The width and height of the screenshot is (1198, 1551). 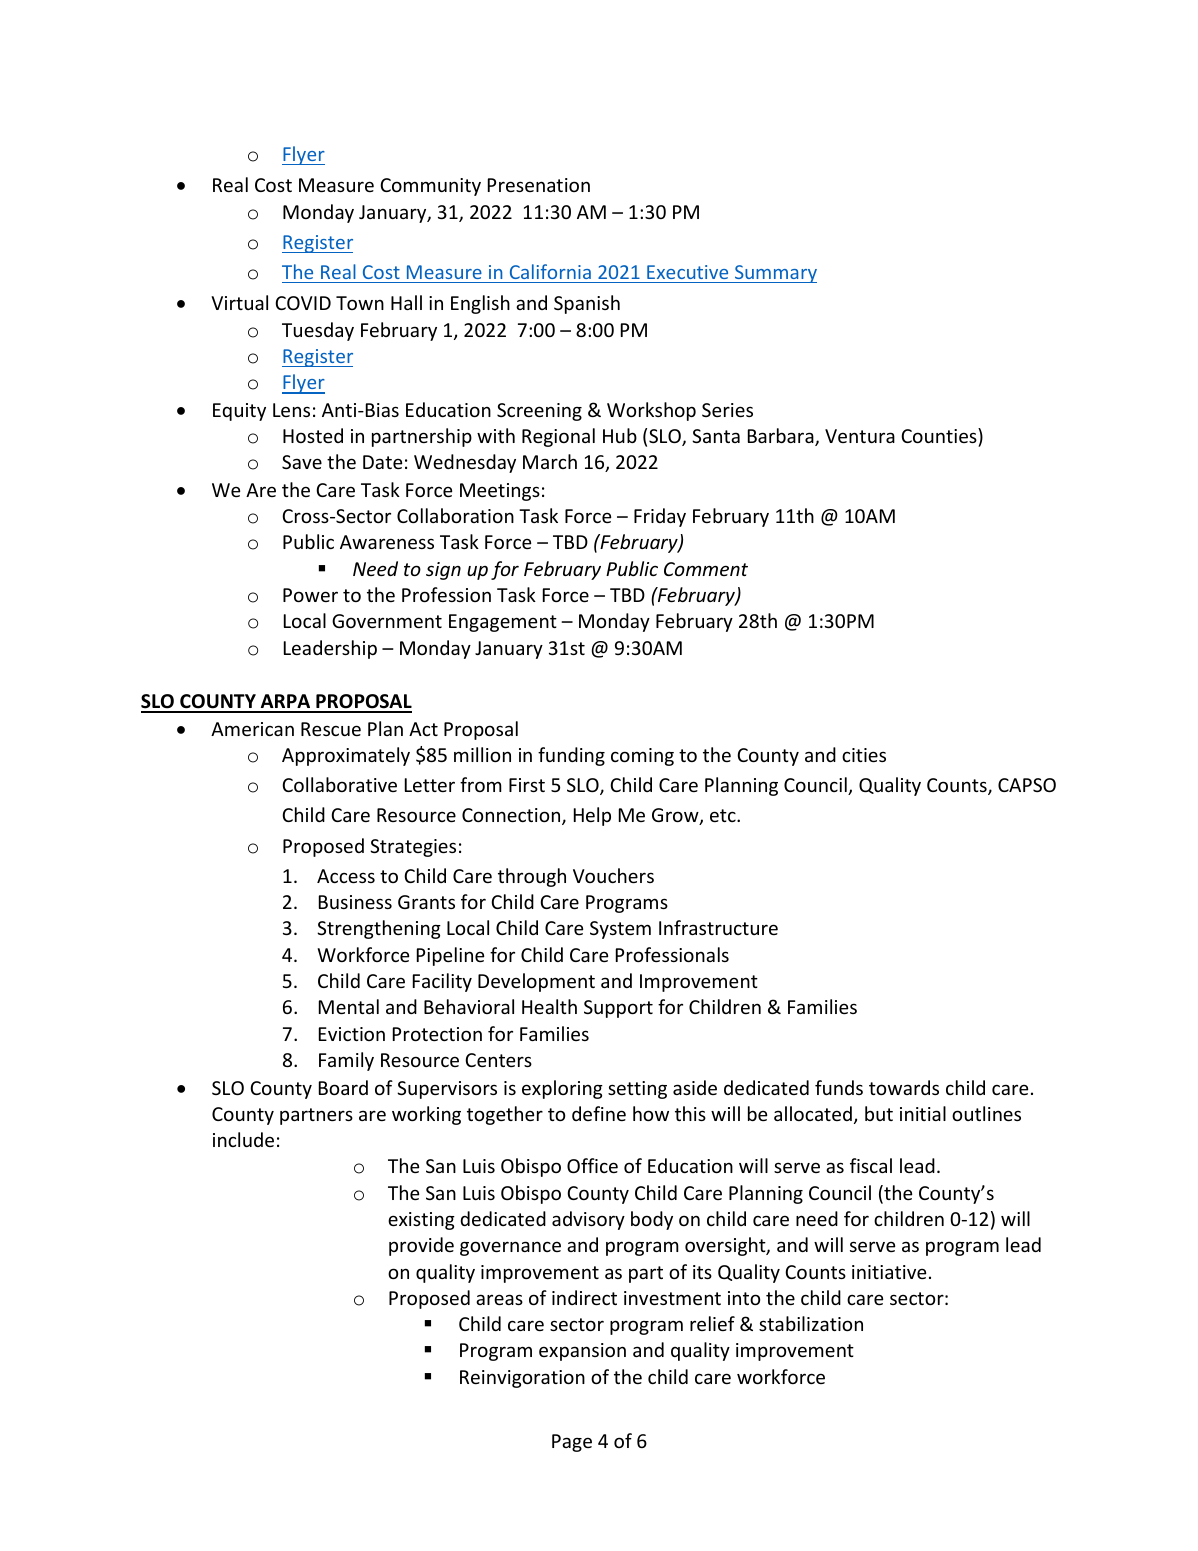 I want to click on Page, so click(x=572, y=1443).
